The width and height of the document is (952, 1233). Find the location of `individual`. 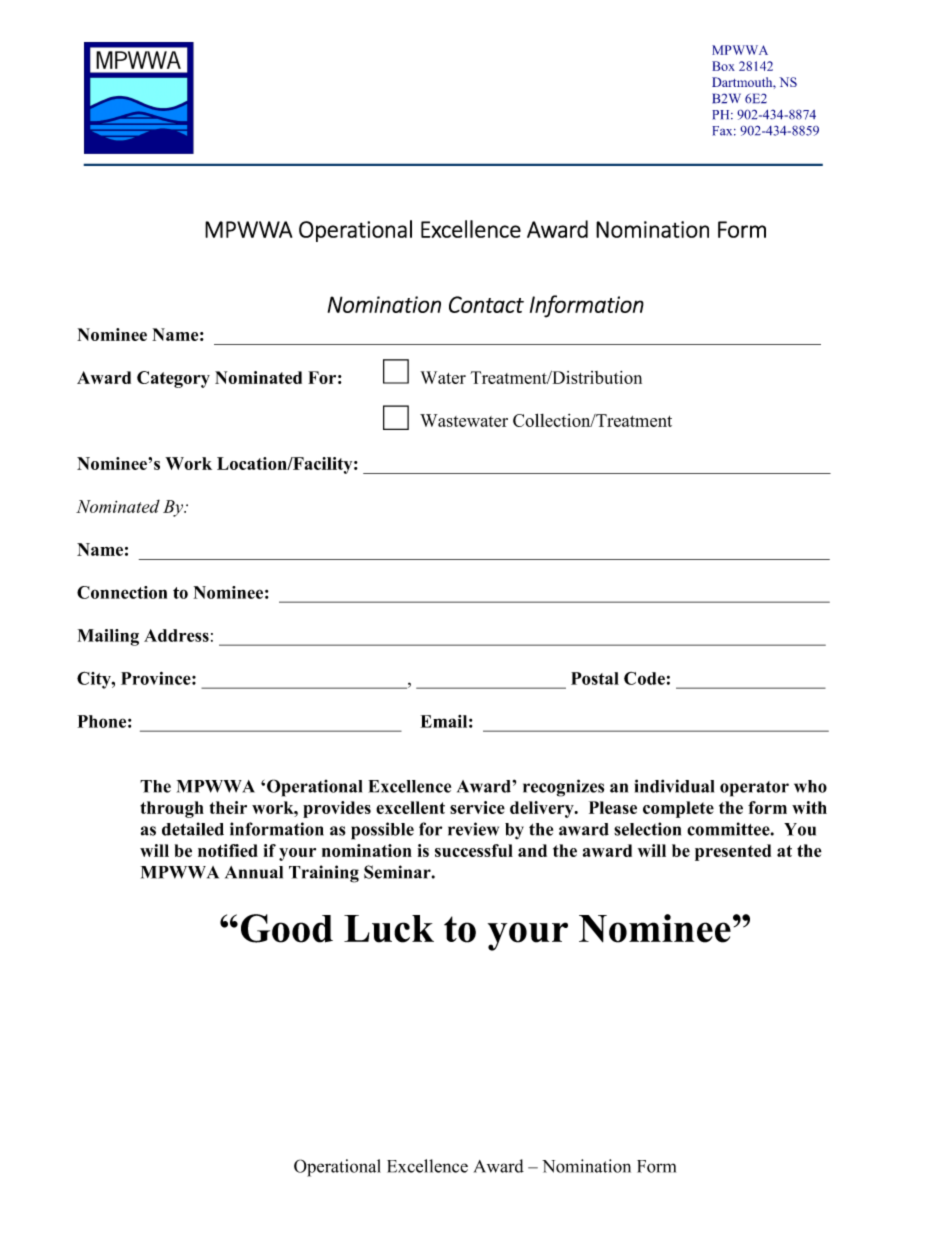

individual is located at coordinates (674, 786).
